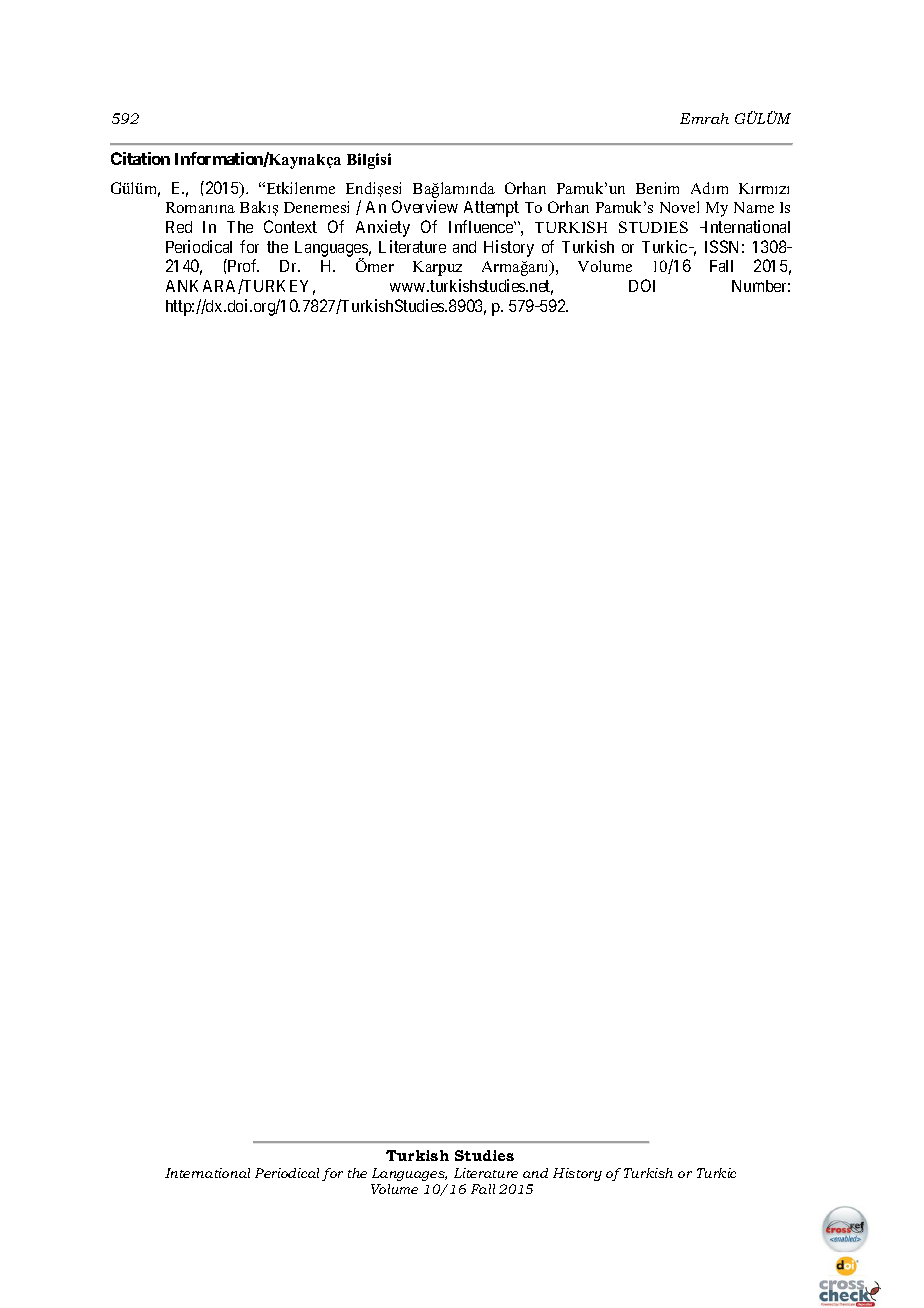  What do you see at coordinates (179, 227) in the screenshot?
I see `Red` at bounding box center [179, 227].
